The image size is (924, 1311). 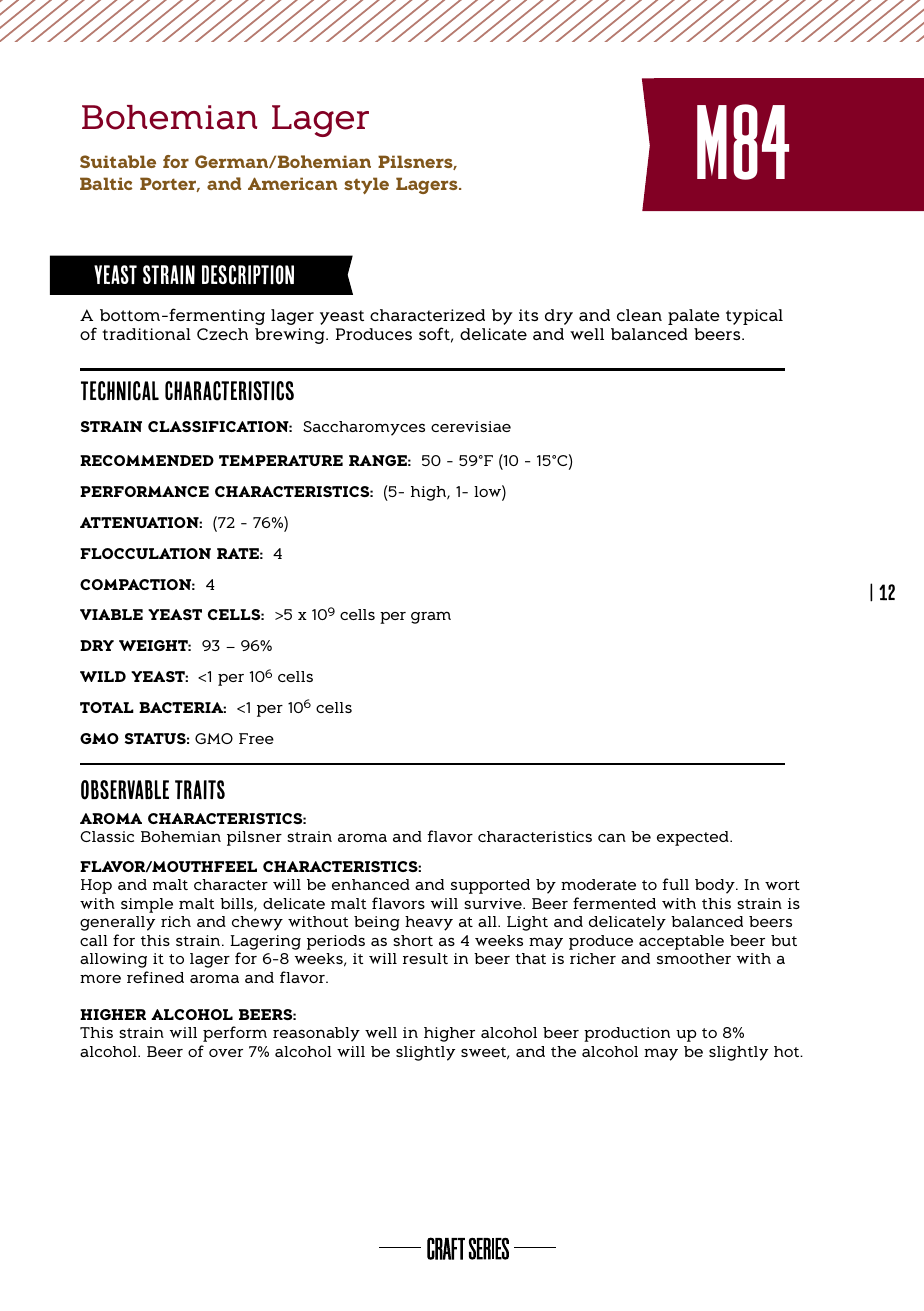 What do you see at coordinates (106, 183) in the image?
I see `Baltic` at bounding box center [106, 183].
